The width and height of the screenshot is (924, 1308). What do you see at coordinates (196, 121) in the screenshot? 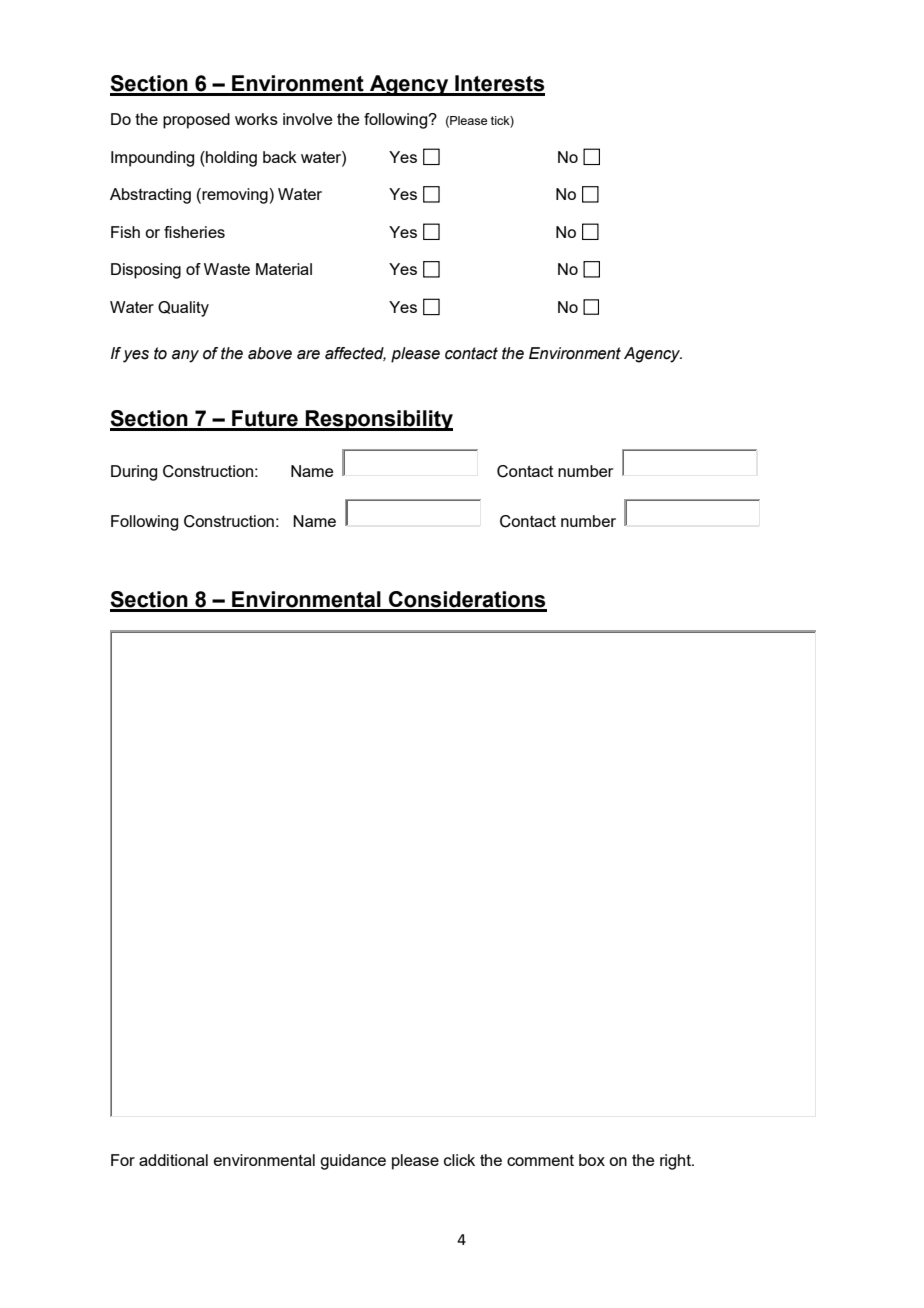
I see `proposed` at bounding box center [196, 121].
